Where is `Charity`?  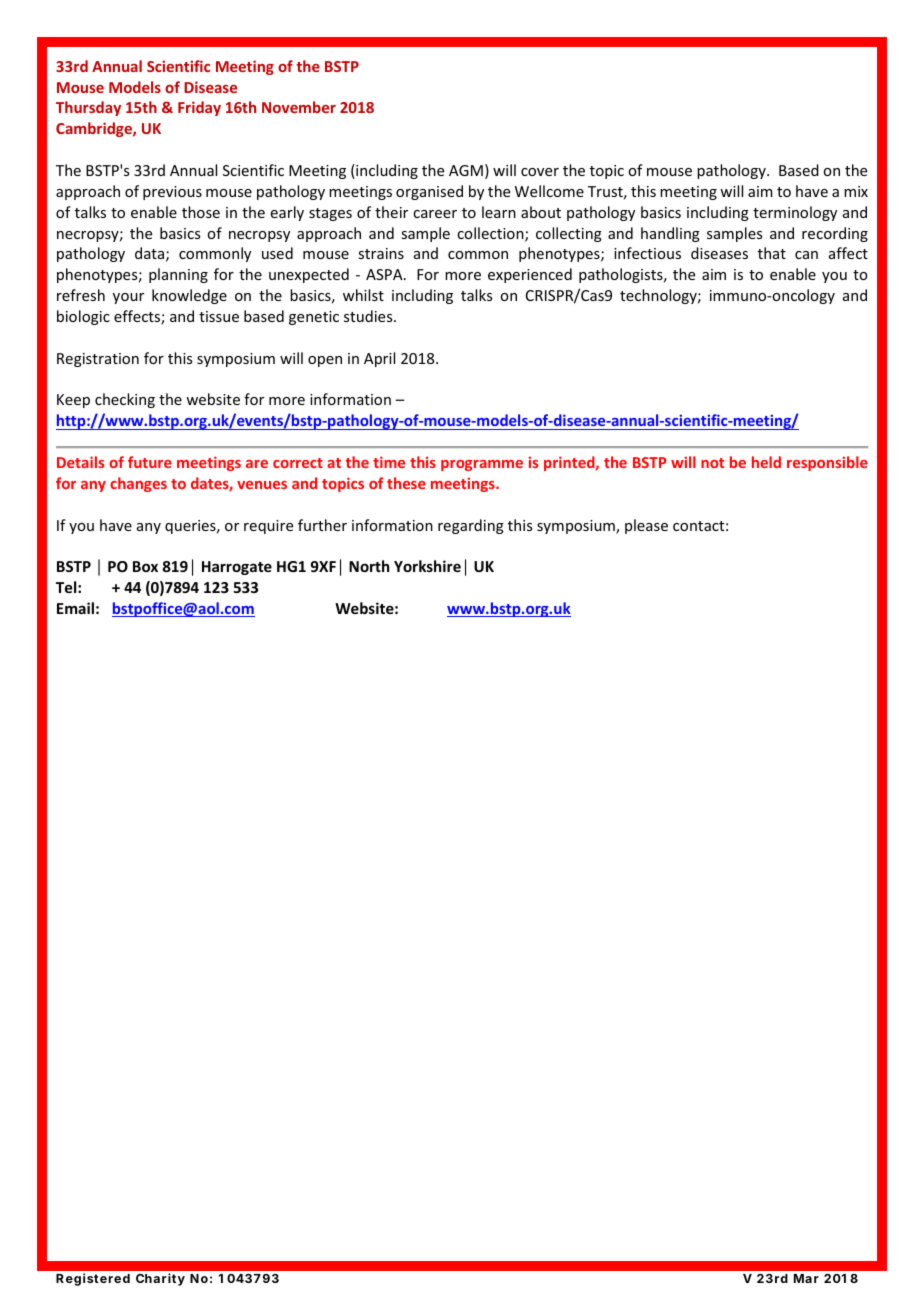 Charity is located at coordinates (160, 1279).
